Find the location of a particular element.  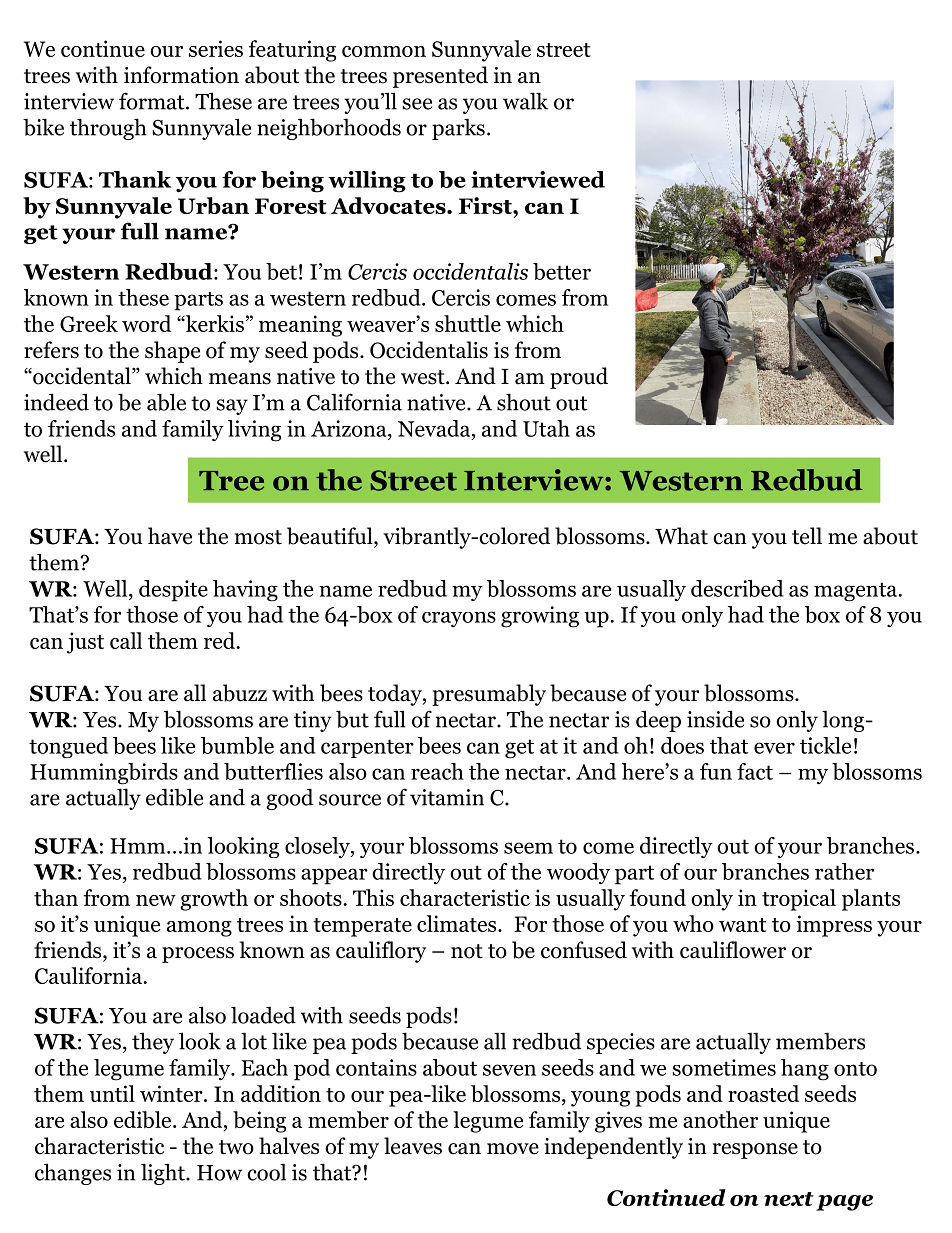

light is located at coordinates (164, 1174).
